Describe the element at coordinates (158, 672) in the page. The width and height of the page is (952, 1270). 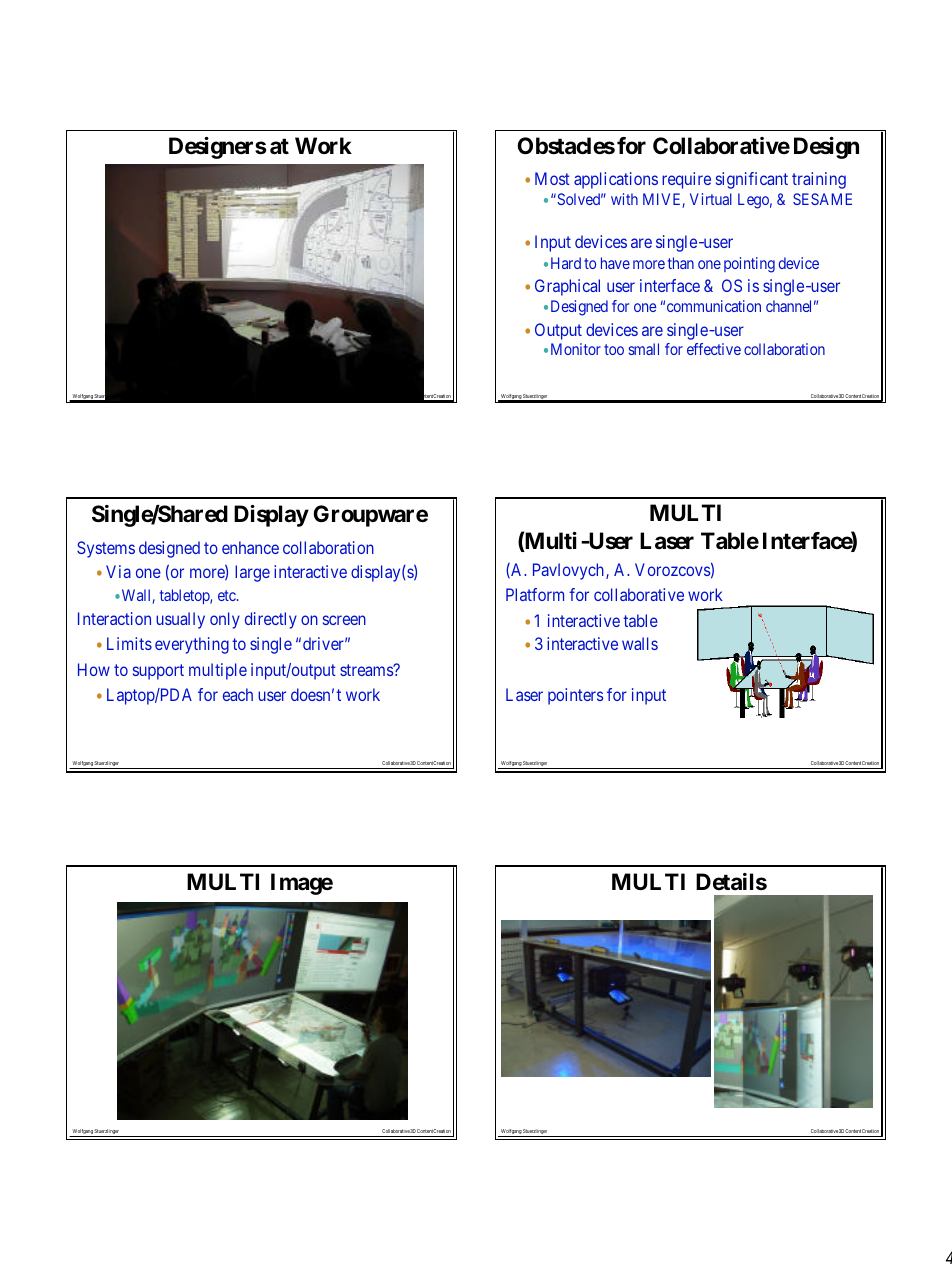
I see `support` at that location.
